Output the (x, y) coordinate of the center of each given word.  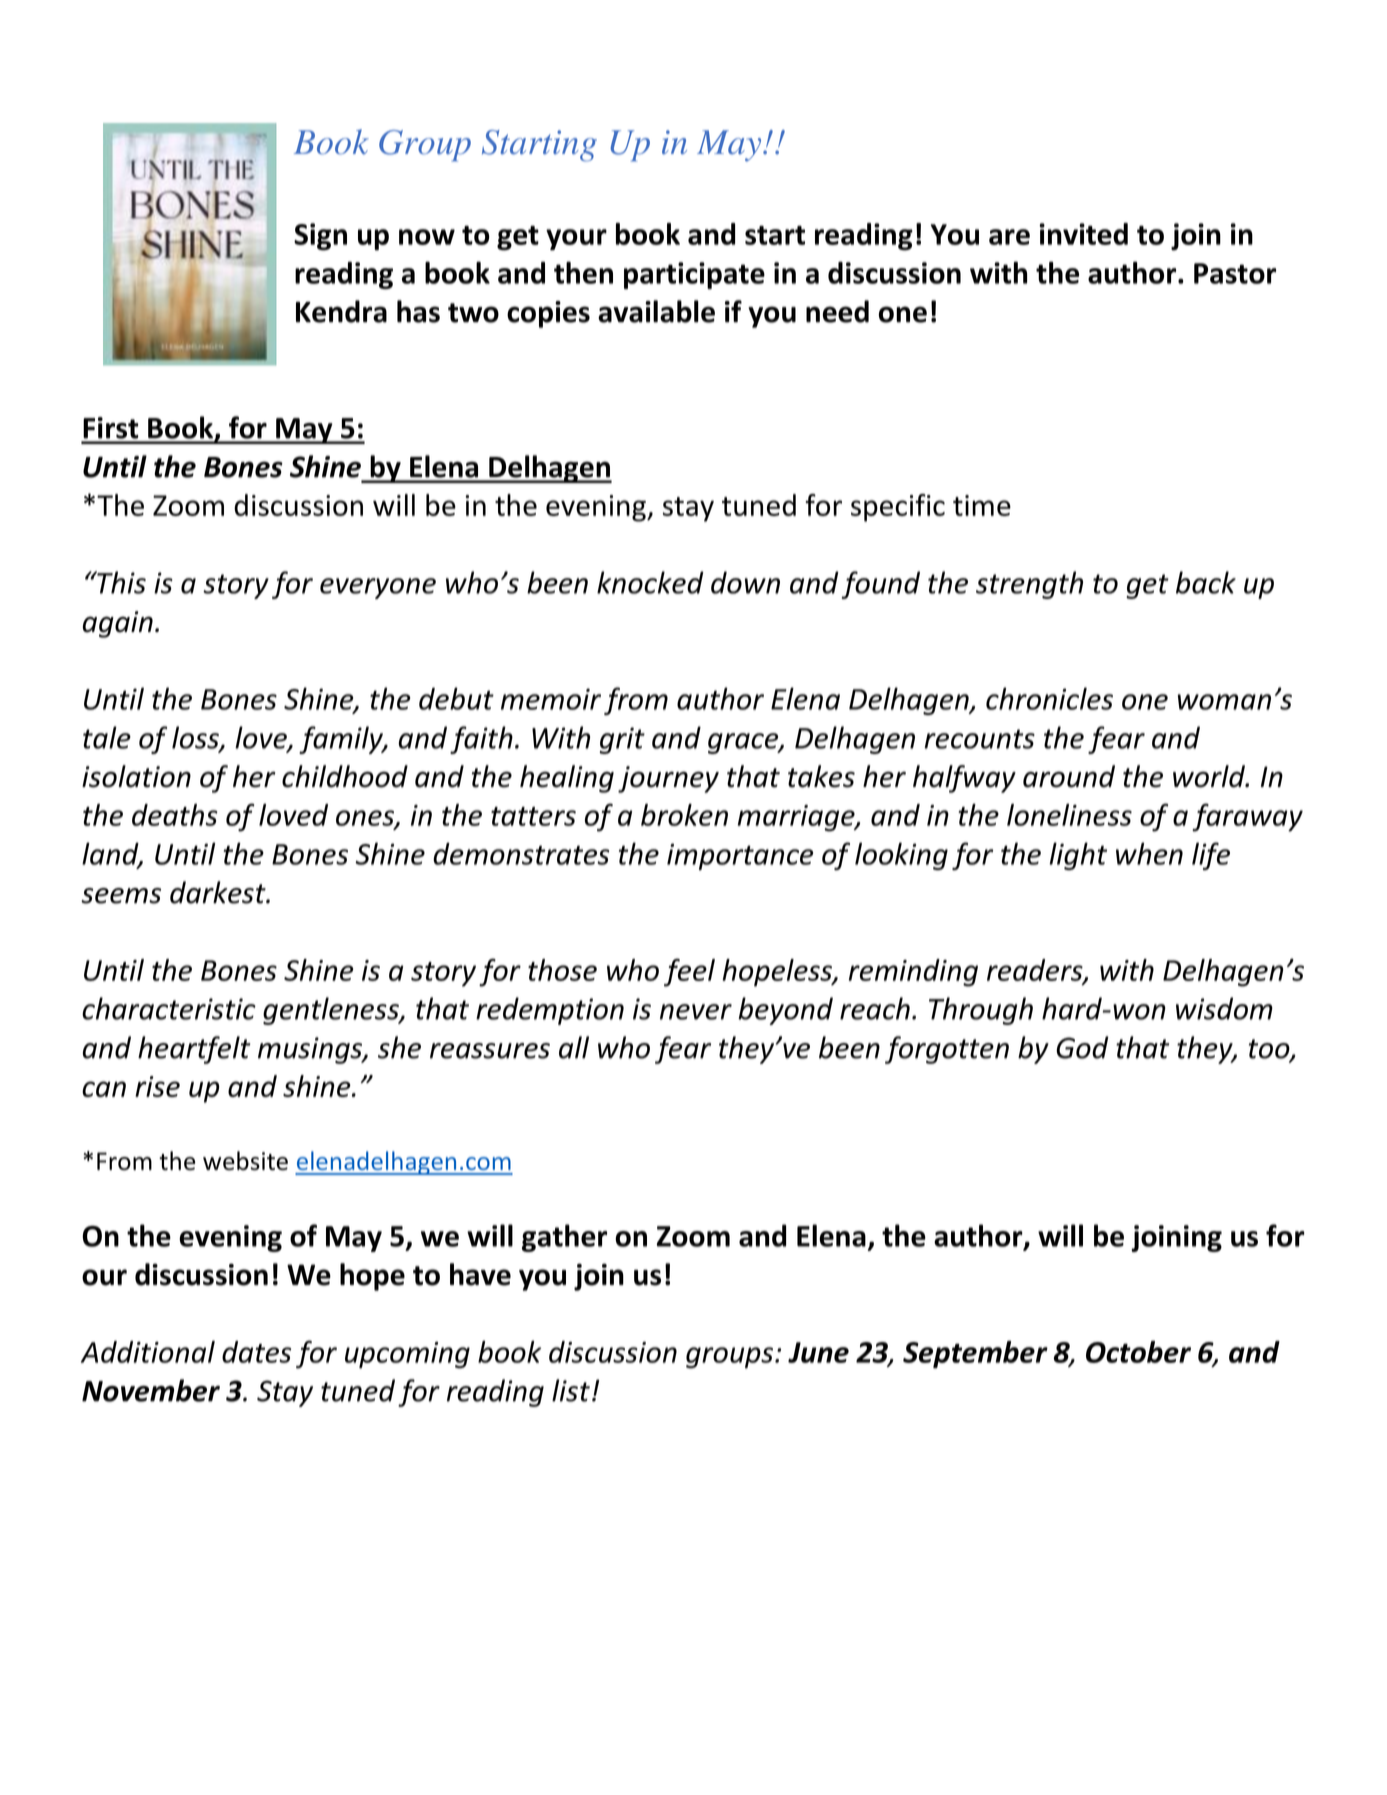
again (118, 624)
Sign (320, 237)
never (696, 1012)
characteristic (169, 1008)
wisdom (1224, 1008)
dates (256, 1352)
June (818, 1352)
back (1206, 582)
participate (694, 275)
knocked (650, 582)
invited (1083, 234)
